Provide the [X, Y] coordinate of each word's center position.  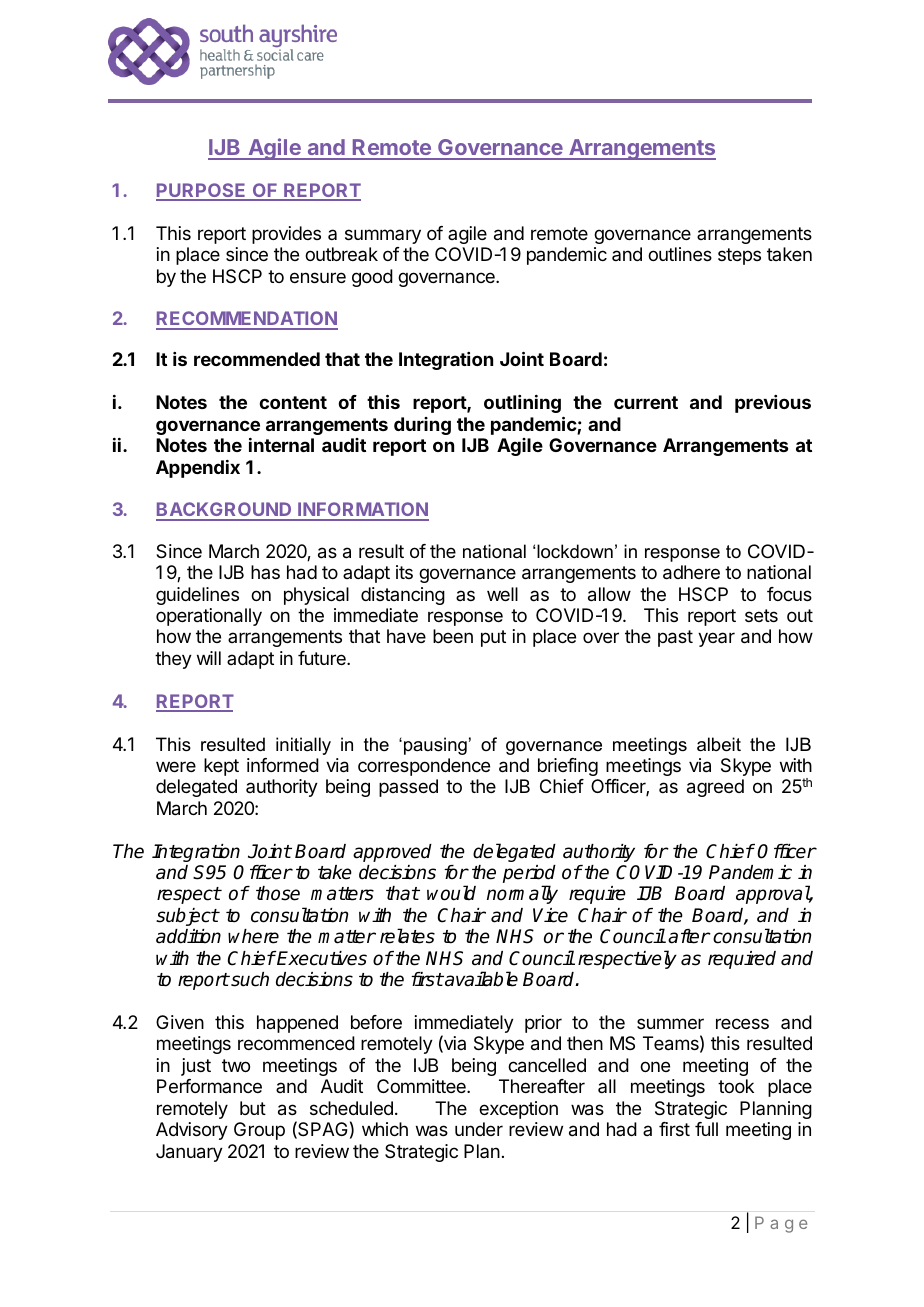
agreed [715, 788]
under [479, 1129]
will [209, 658]
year [716, 639]
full [706, 1129]
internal [281, 445]
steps [739, 256]
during [422, 426]
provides [286, 235]
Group [259, 1131]
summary [383, 236]
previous [773, 404]
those [278, 893]
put [493, 638]
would [451, 893]
